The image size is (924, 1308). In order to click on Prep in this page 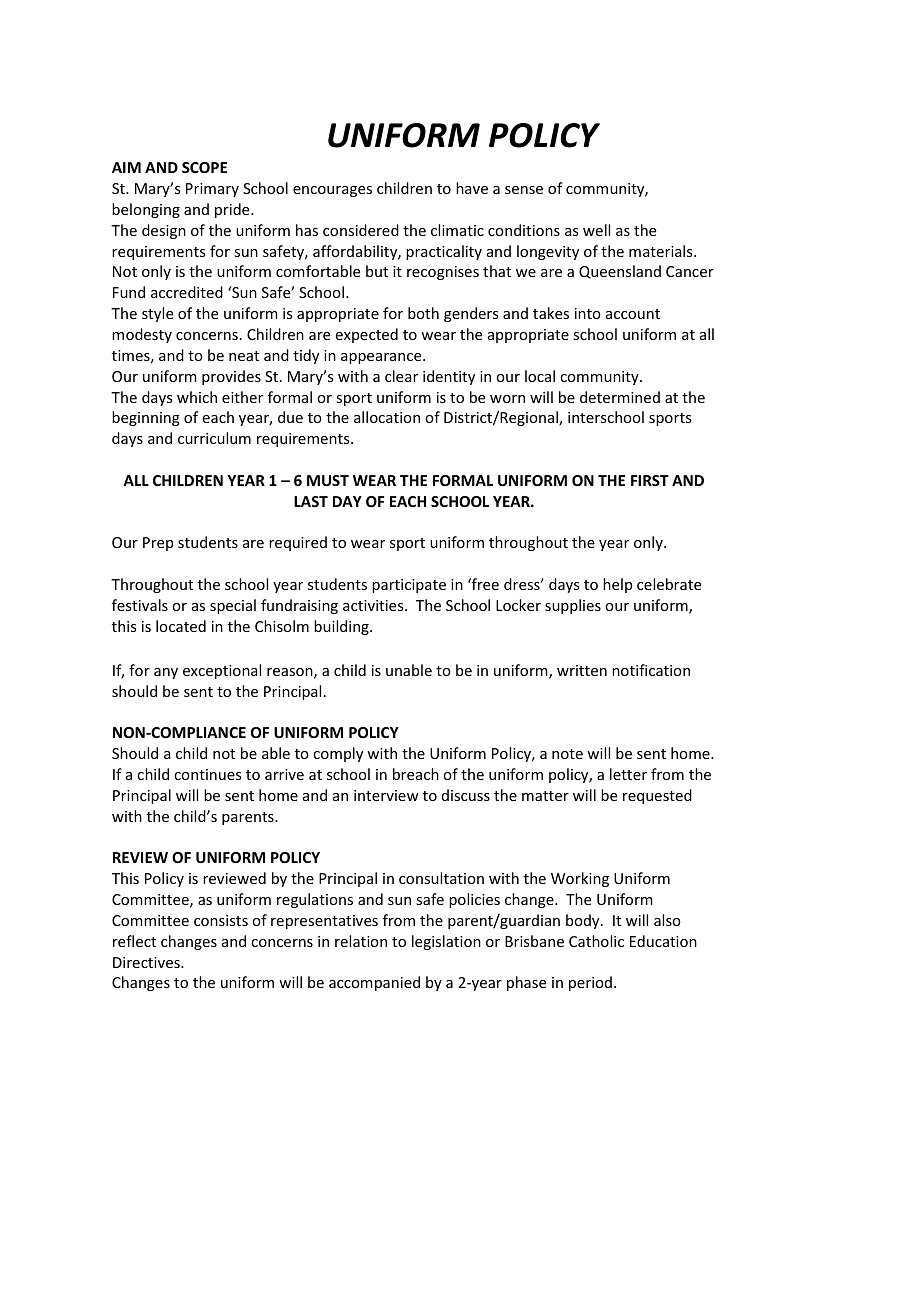, I will do `click(158, 544)`.
